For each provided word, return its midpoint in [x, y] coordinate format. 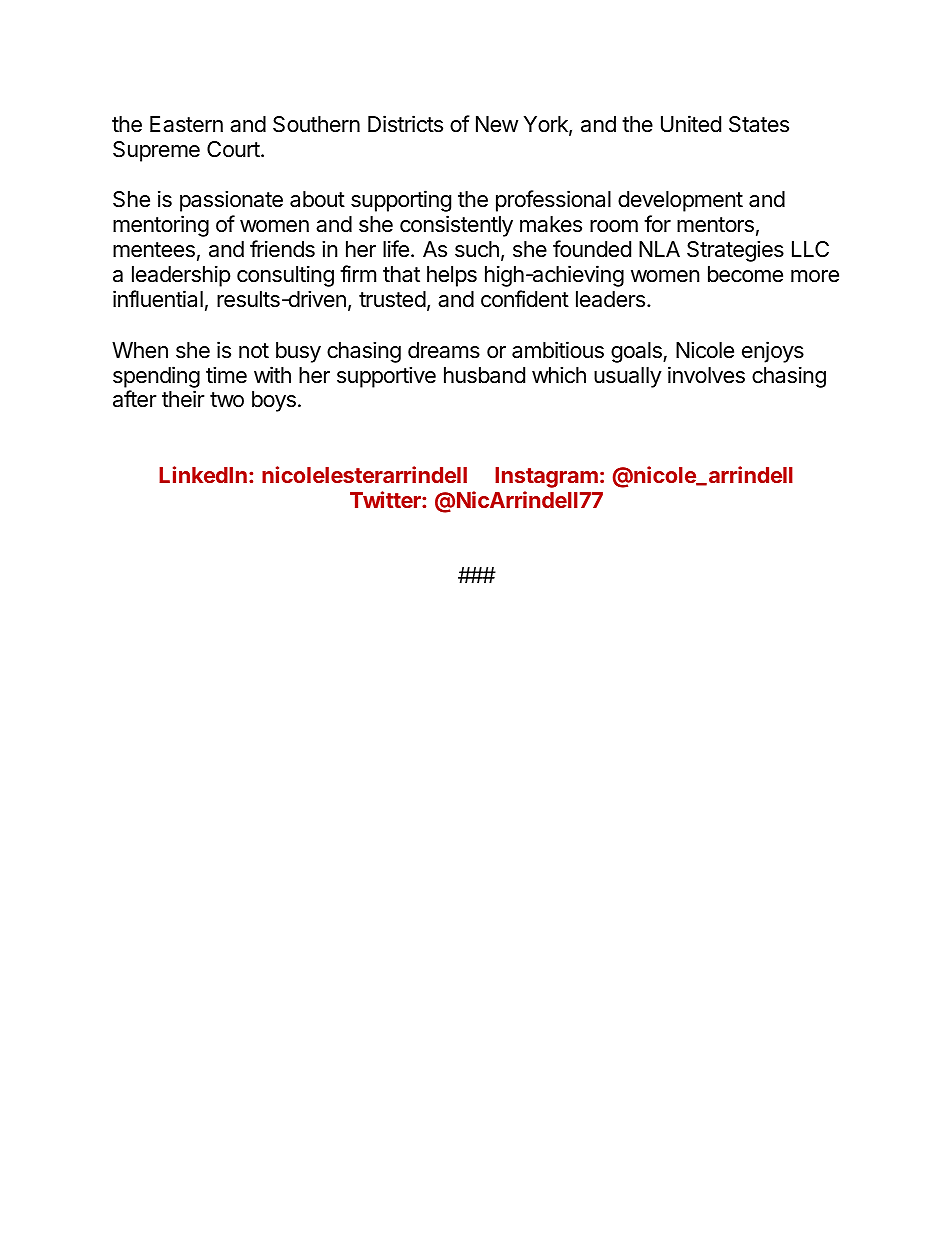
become [745, 274]
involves [706, 375]
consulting [285, 276]
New [497, 124]
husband [484, 375]
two [227, 400]
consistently [456, 226]
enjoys [773, 352]
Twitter [386, 499]
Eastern [186, 124]
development [680, 201]
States [759, 124]
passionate [231, 201]
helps [452, 276]
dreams [444, 350]
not [254, 351]
